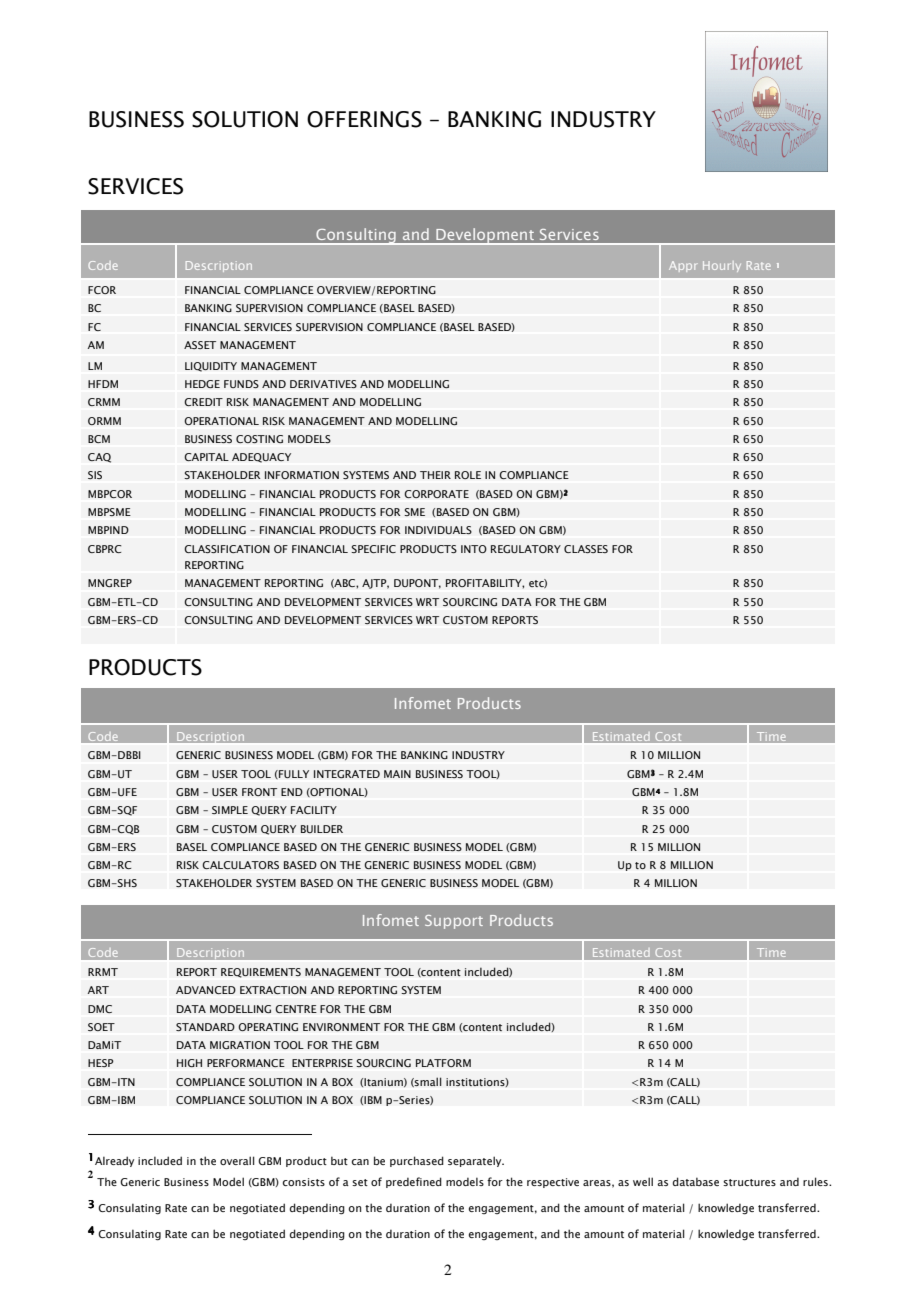 This screenshot has height=1308, width=924. I want to click on structures, so click(749, 1182).
